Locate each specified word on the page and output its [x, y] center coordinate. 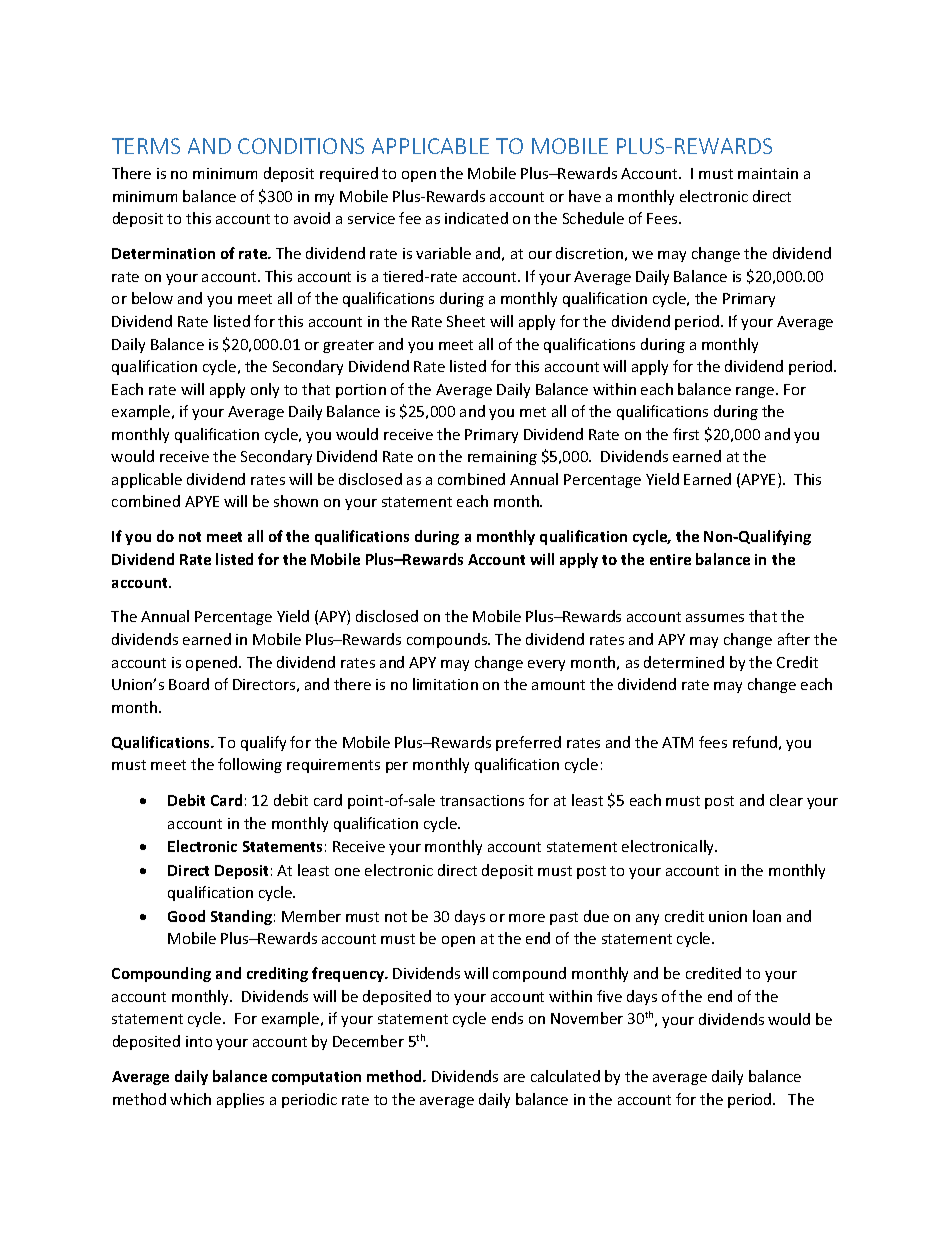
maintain [768, 173]
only [265, 390]
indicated [476, 218]
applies [240, 1100]
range [756, 392]
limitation [445, 684]
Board [189, 684]
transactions [482, 800]
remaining [502, 458]
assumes [715, 618]
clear [786, 800]
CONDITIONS [301, 146]
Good [186, 916]
